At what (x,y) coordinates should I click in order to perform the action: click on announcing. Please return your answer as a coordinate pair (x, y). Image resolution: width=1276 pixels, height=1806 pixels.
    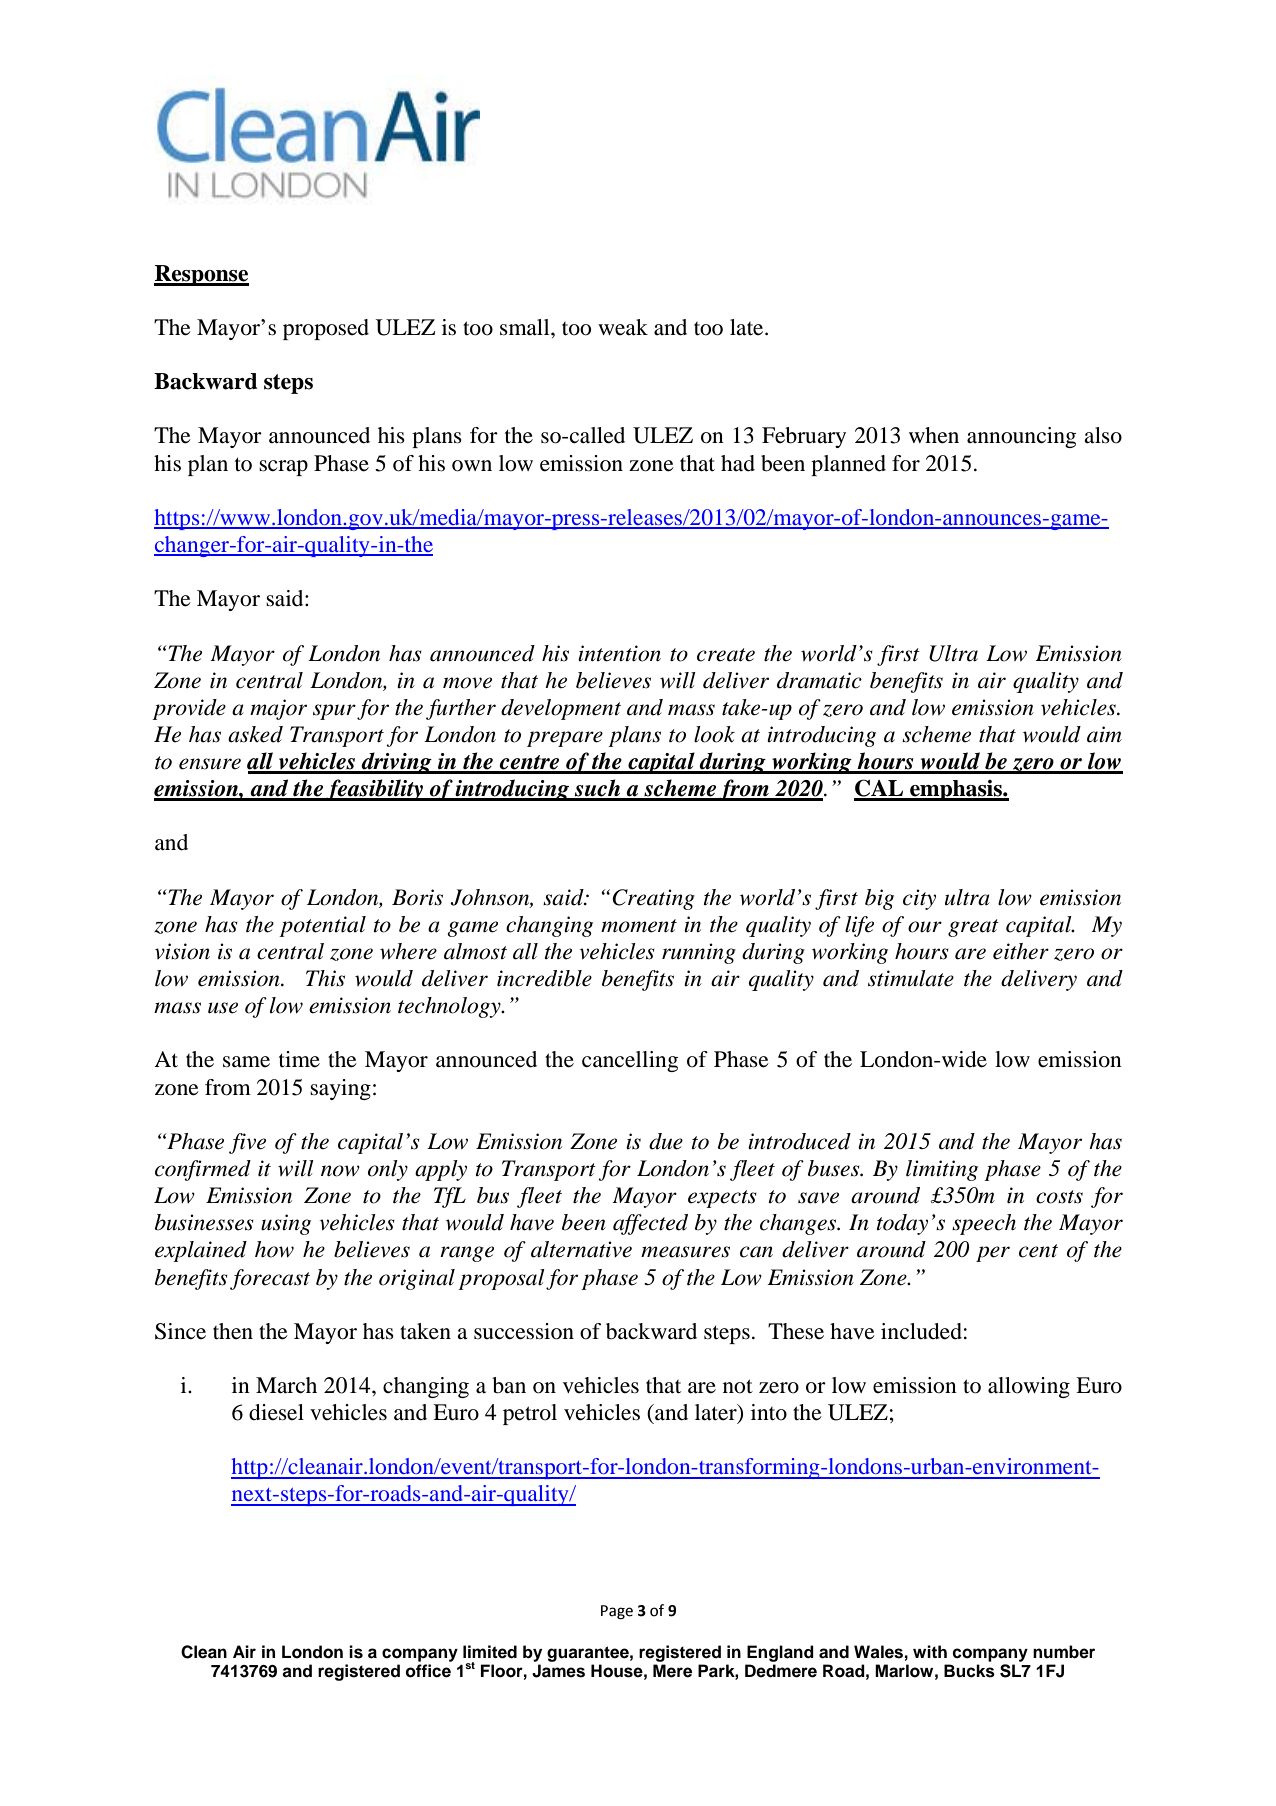
    Looking at the image, I should click on (1021, 437).
